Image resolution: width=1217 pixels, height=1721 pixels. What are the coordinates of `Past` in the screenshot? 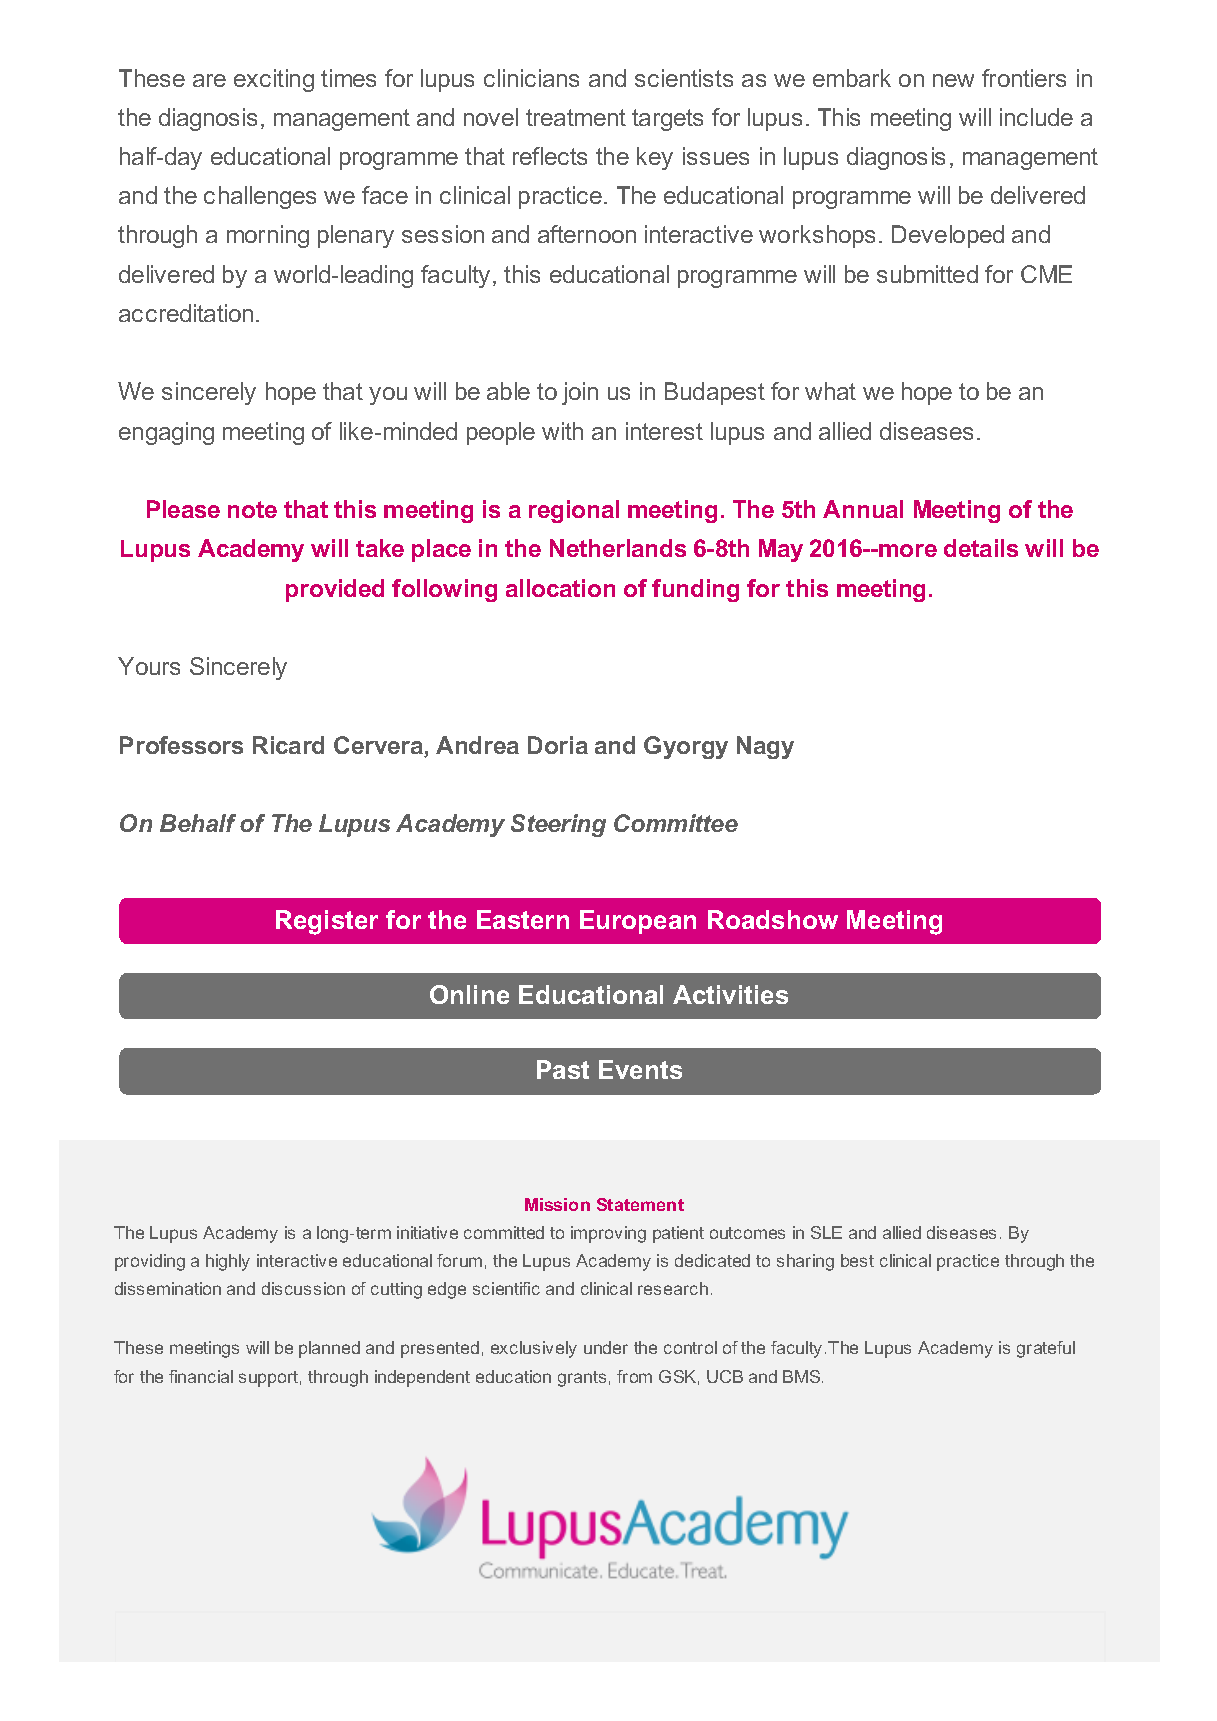 It's located at (563, 1069).
